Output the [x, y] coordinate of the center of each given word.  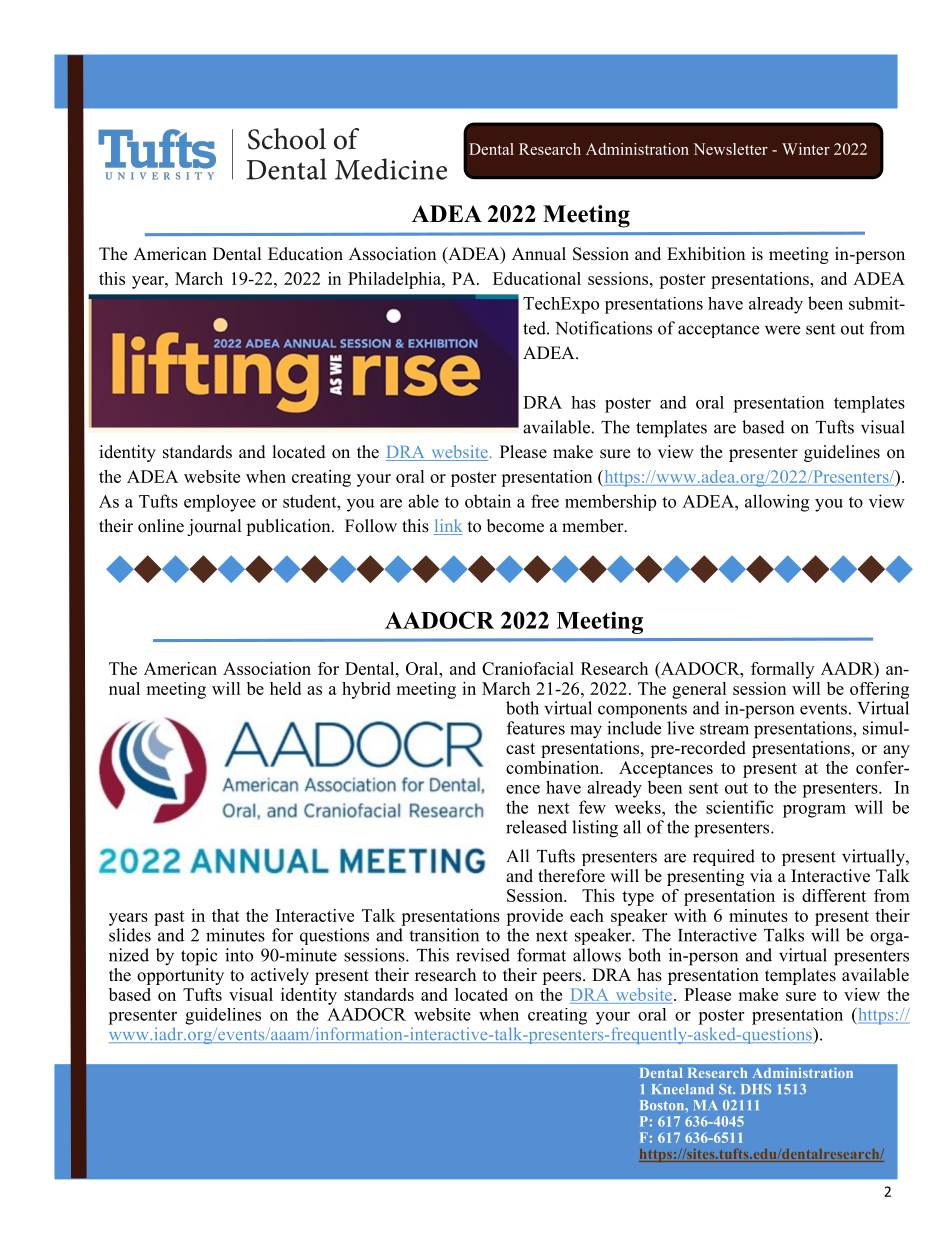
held [285, 688]
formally [782, 670]
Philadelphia [395, 280]
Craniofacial [528, 668]
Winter [806, 149]
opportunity [180, 975]
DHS [756, 1089]
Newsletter [730, 149]
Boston [663, 1105]
